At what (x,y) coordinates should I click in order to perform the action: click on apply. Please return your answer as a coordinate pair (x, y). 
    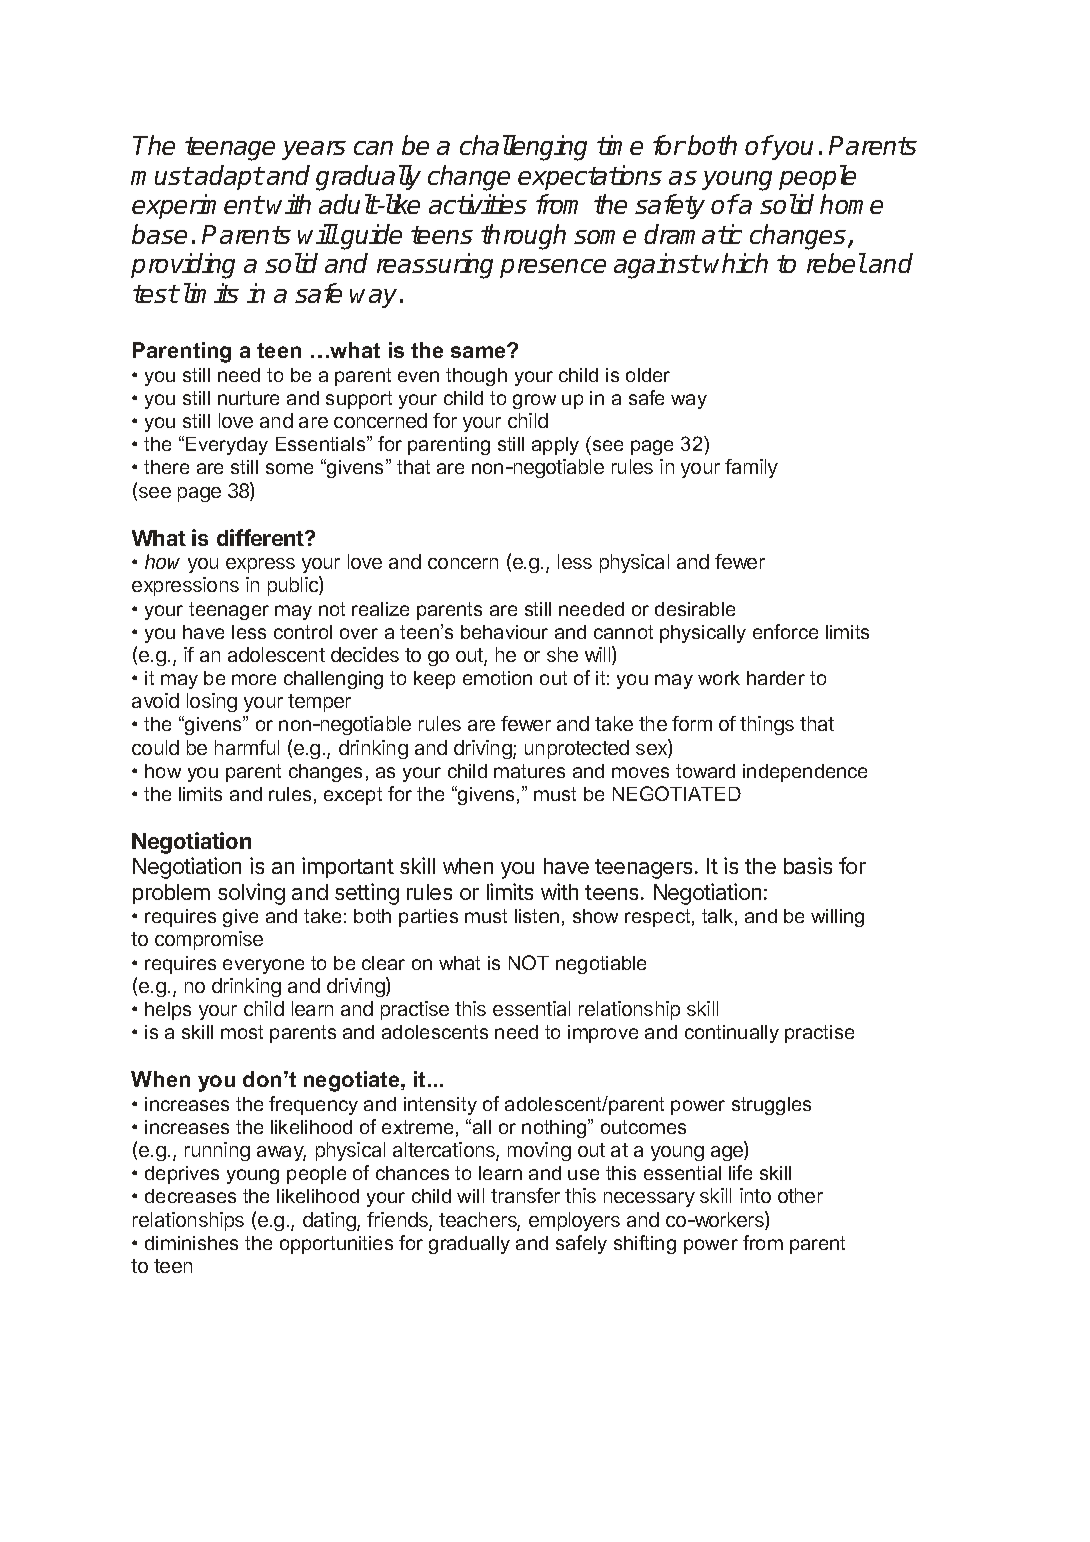
    Looking at the image, I should click on (555, 446).
